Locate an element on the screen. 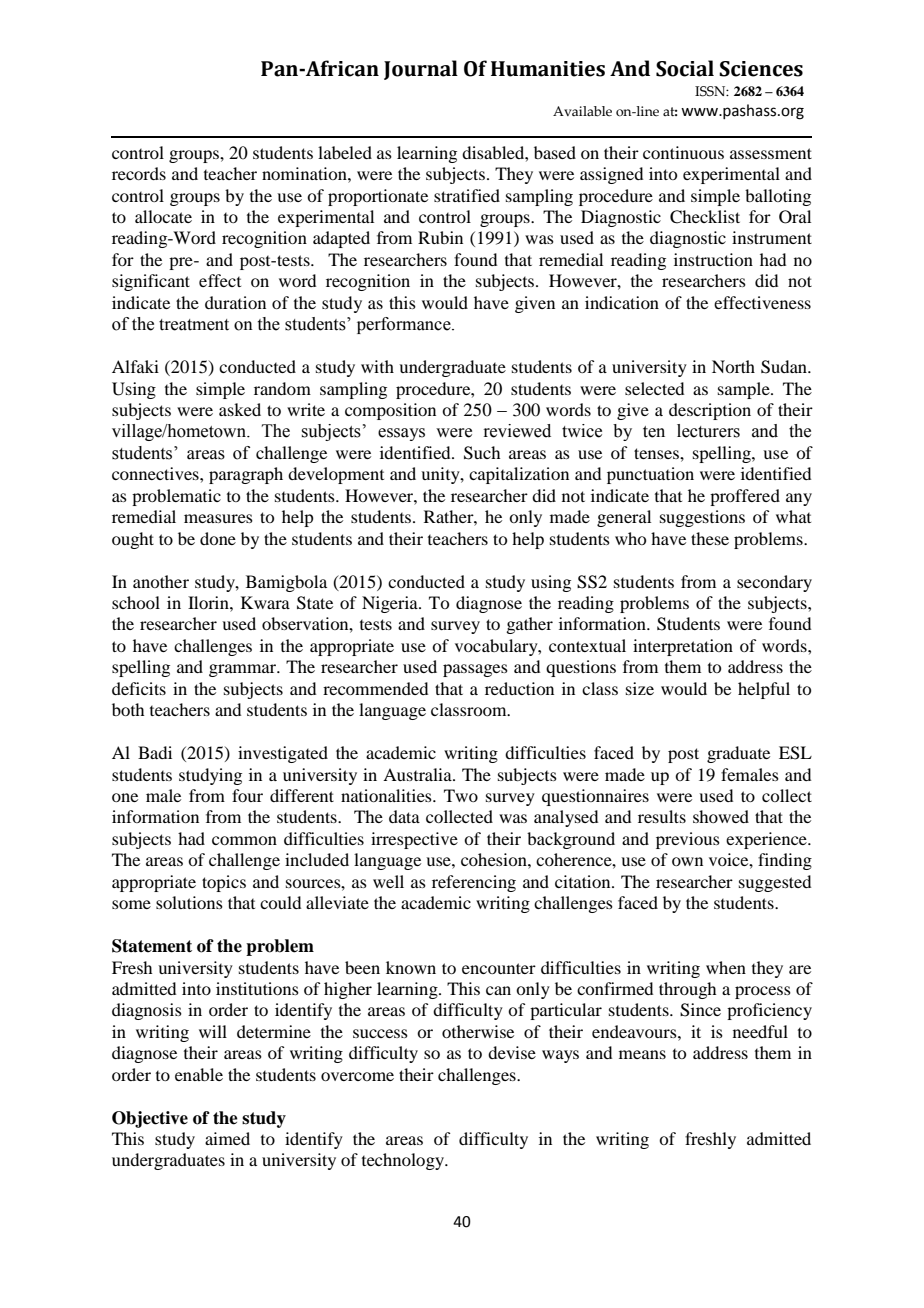 The width and height of the screenshot is (924, 1308). four is located at coordinates (247, 795).
